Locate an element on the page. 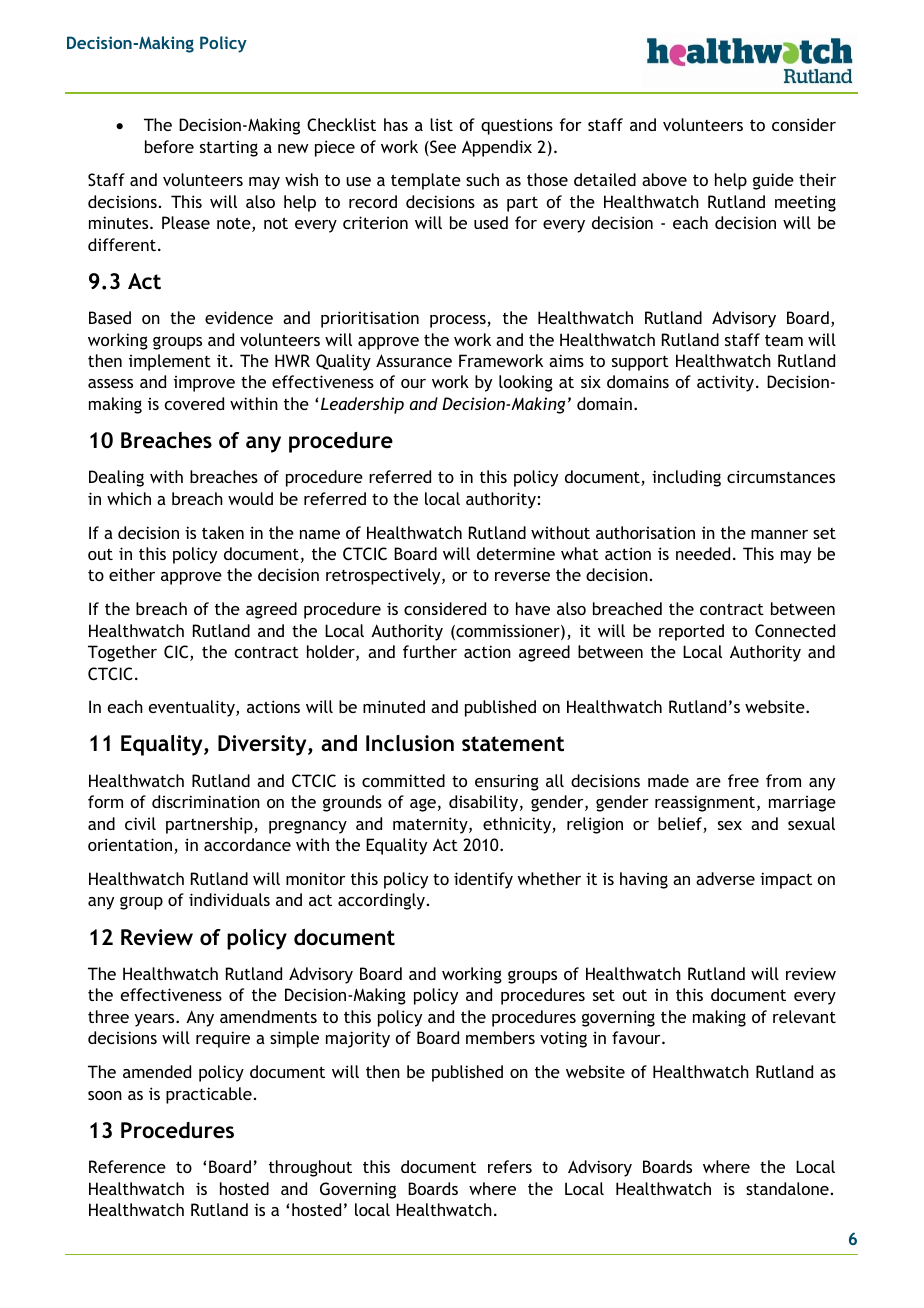  standalone is located at coordinates (787, 1188).
